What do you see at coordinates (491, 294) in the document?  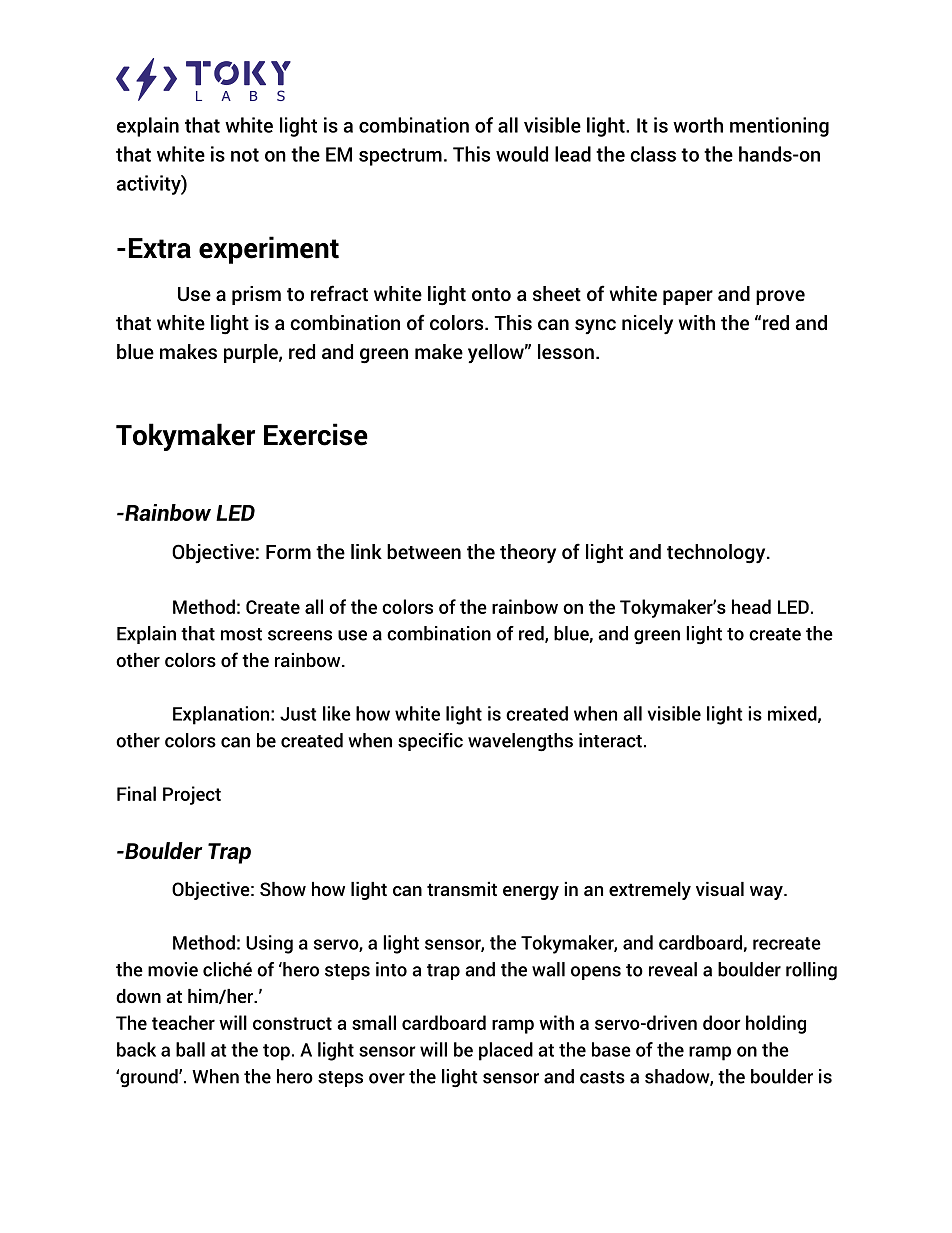 I see `onto` at bounding box center [491, 294].
